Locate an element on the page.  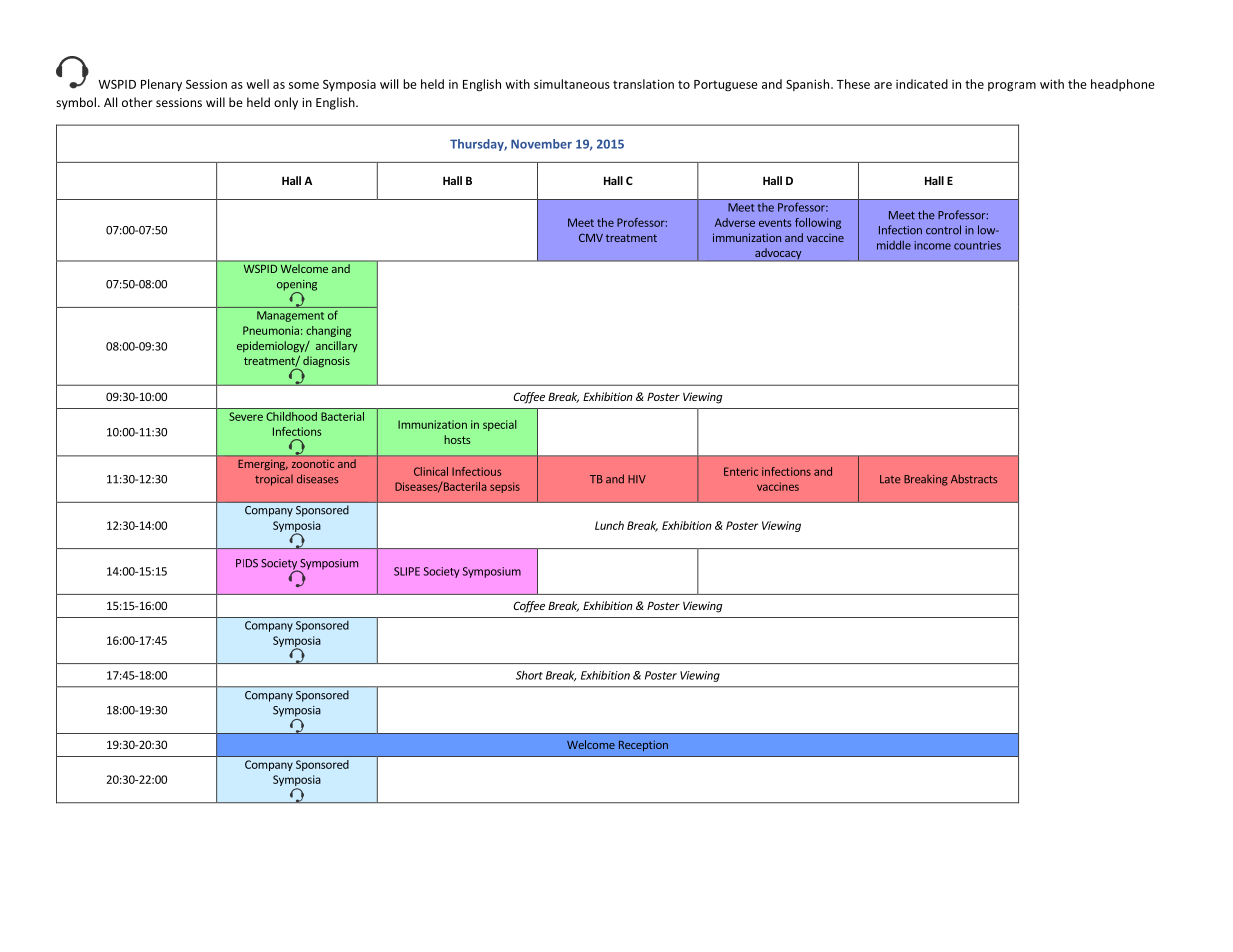
Late is located at coordinates (890, 479).
